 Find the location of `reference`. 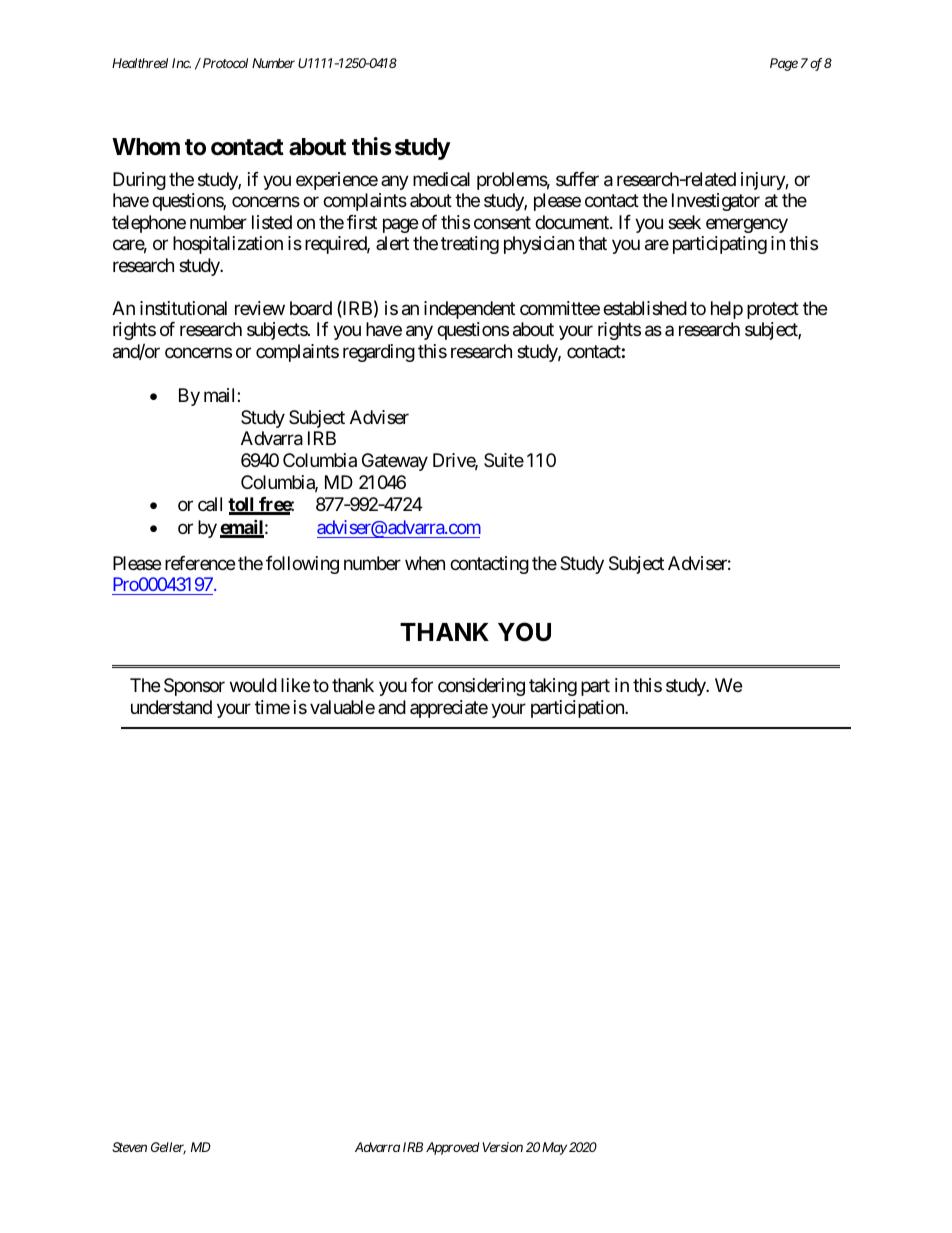

reference is located at coordinates (200, 563).
